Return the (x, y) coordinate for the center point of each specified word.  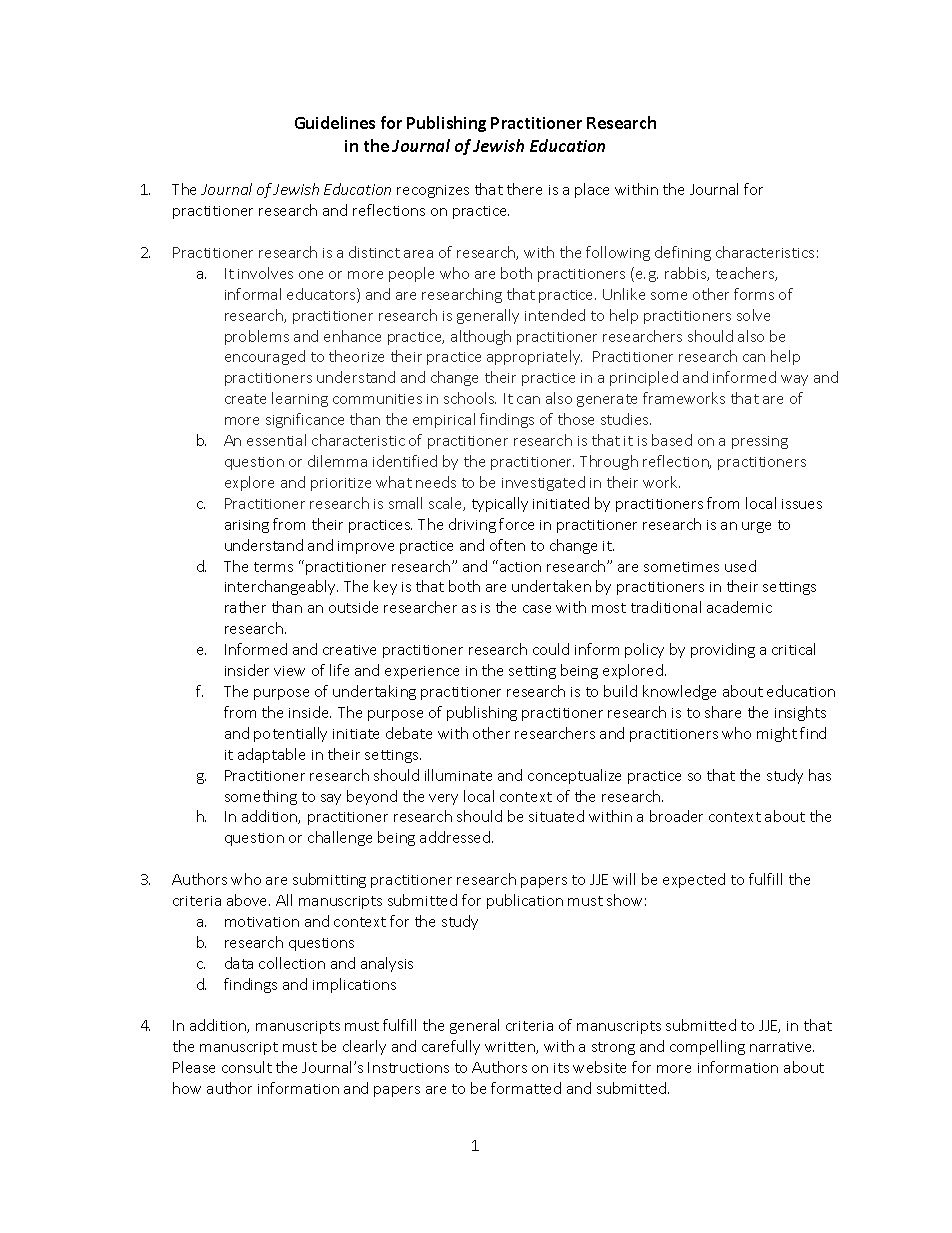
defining (683, 253)
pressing (760, 442)
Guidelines (335, 122)
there (524, 189)
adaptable (271, 755)
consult (247, 1067)
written (511, 1048)
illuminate (458, 775)
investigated (543, 483)
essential (276, 440)
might (777, 734)
